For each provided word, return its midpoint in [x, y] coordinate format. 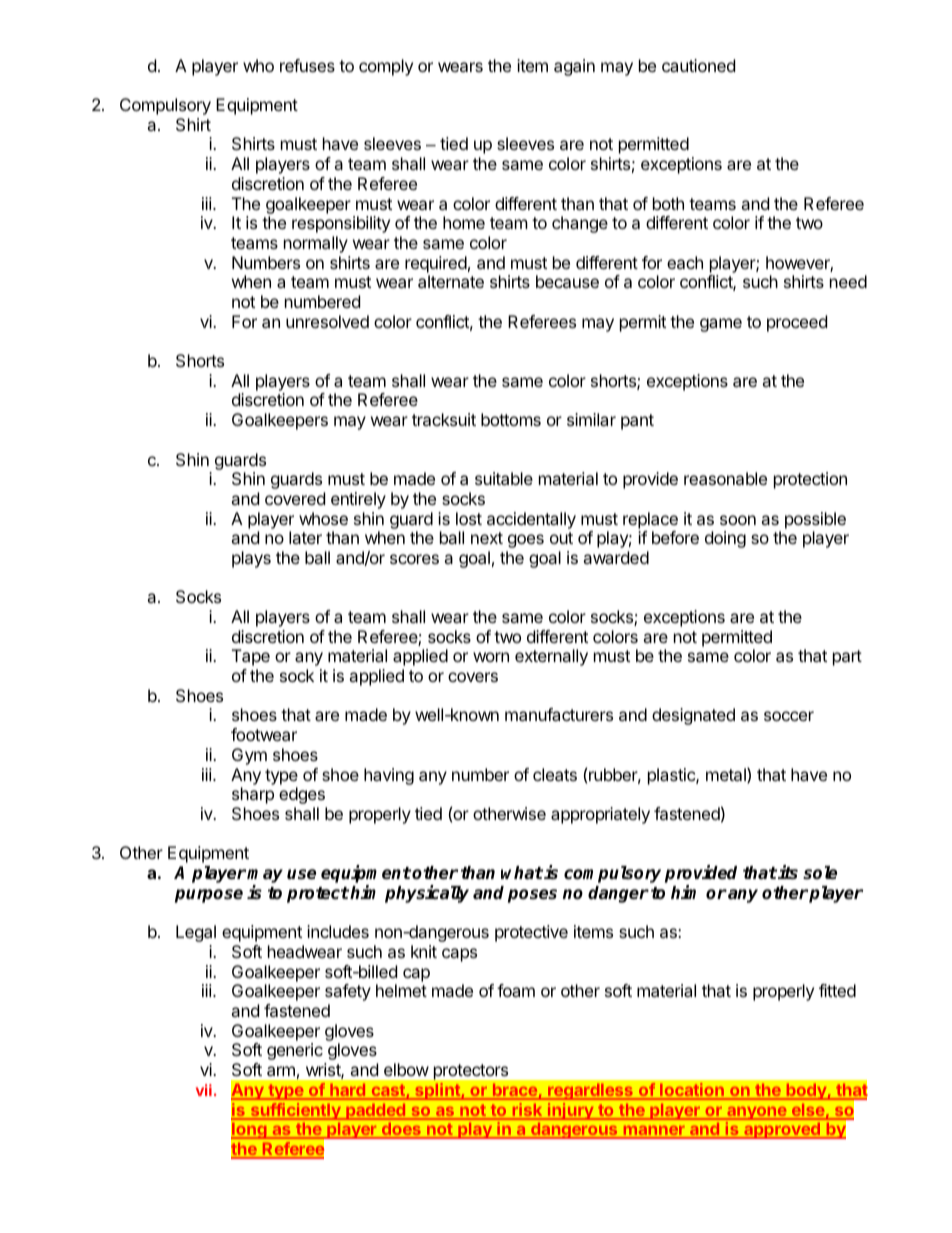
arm [281, 1071]
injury [571, 1111]
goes [526, 541]
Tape [251, 657]
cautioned [698, 65]
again [574, 67]
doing [725, 539]
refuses [307, 65]
